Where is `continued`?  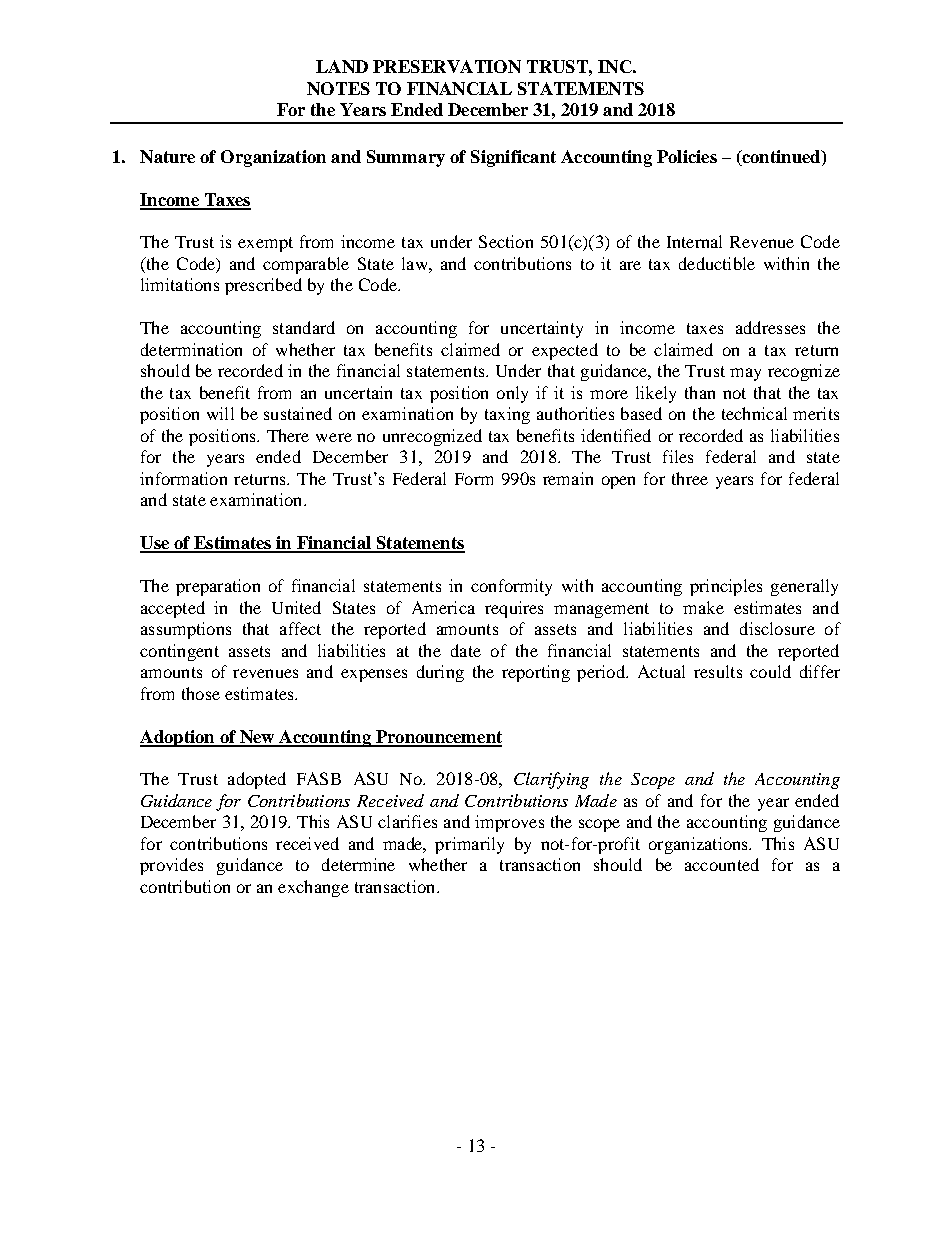
continued is located at coordinates (781, 156).
